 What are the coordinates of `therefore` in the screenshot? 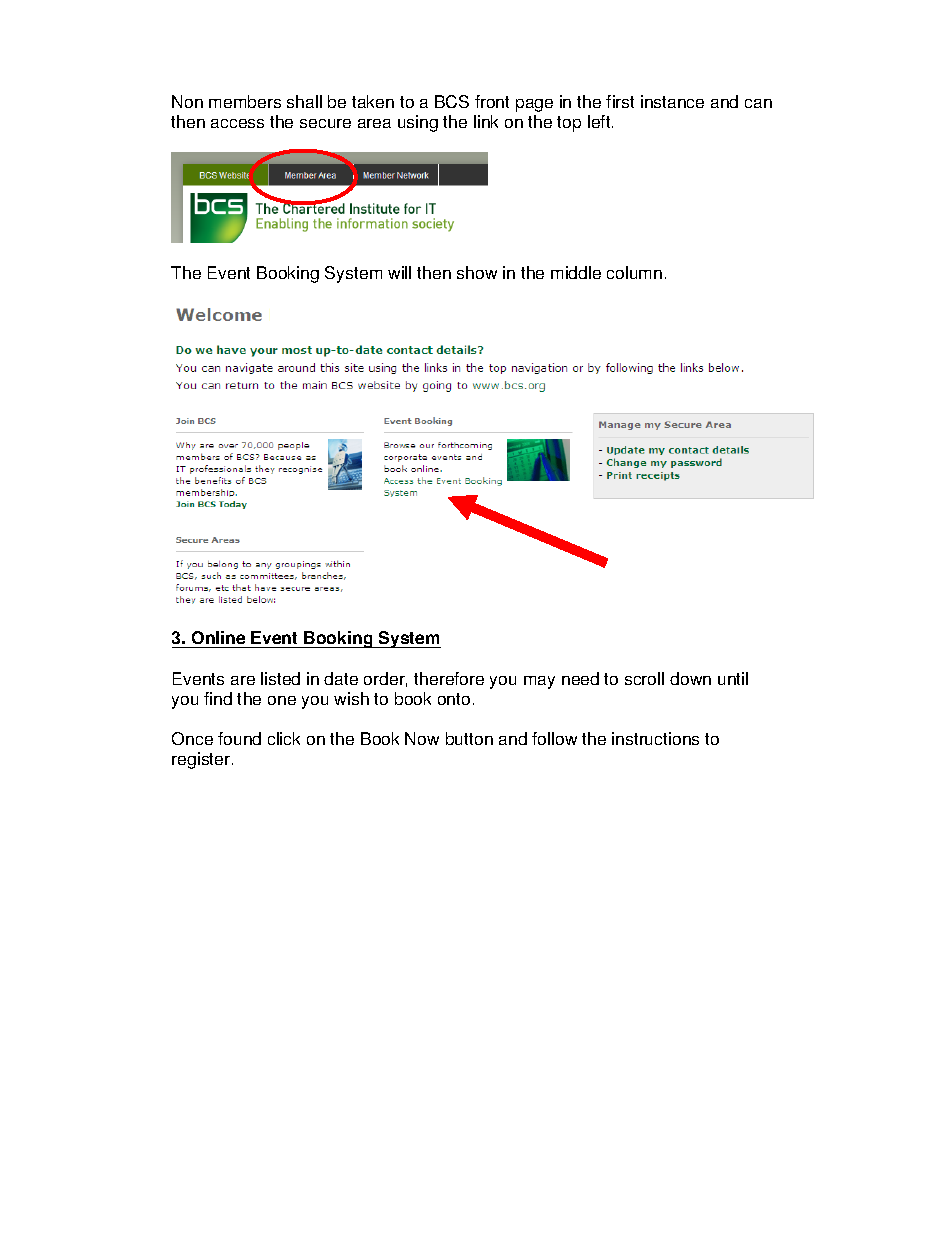 It's located at (449, 678).
